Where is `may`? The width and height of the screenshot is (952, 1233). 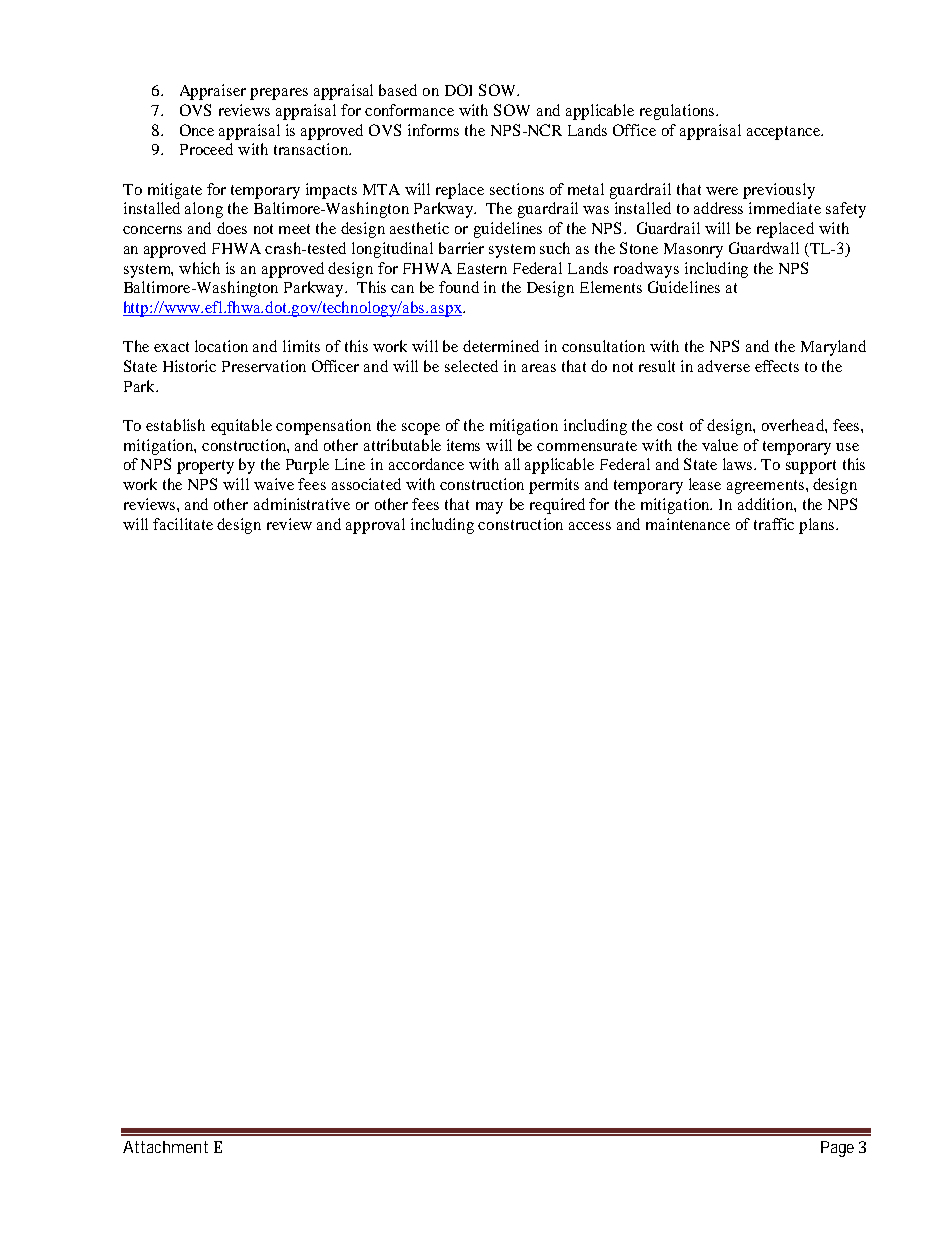 may is located at coordinates (489, 508).
